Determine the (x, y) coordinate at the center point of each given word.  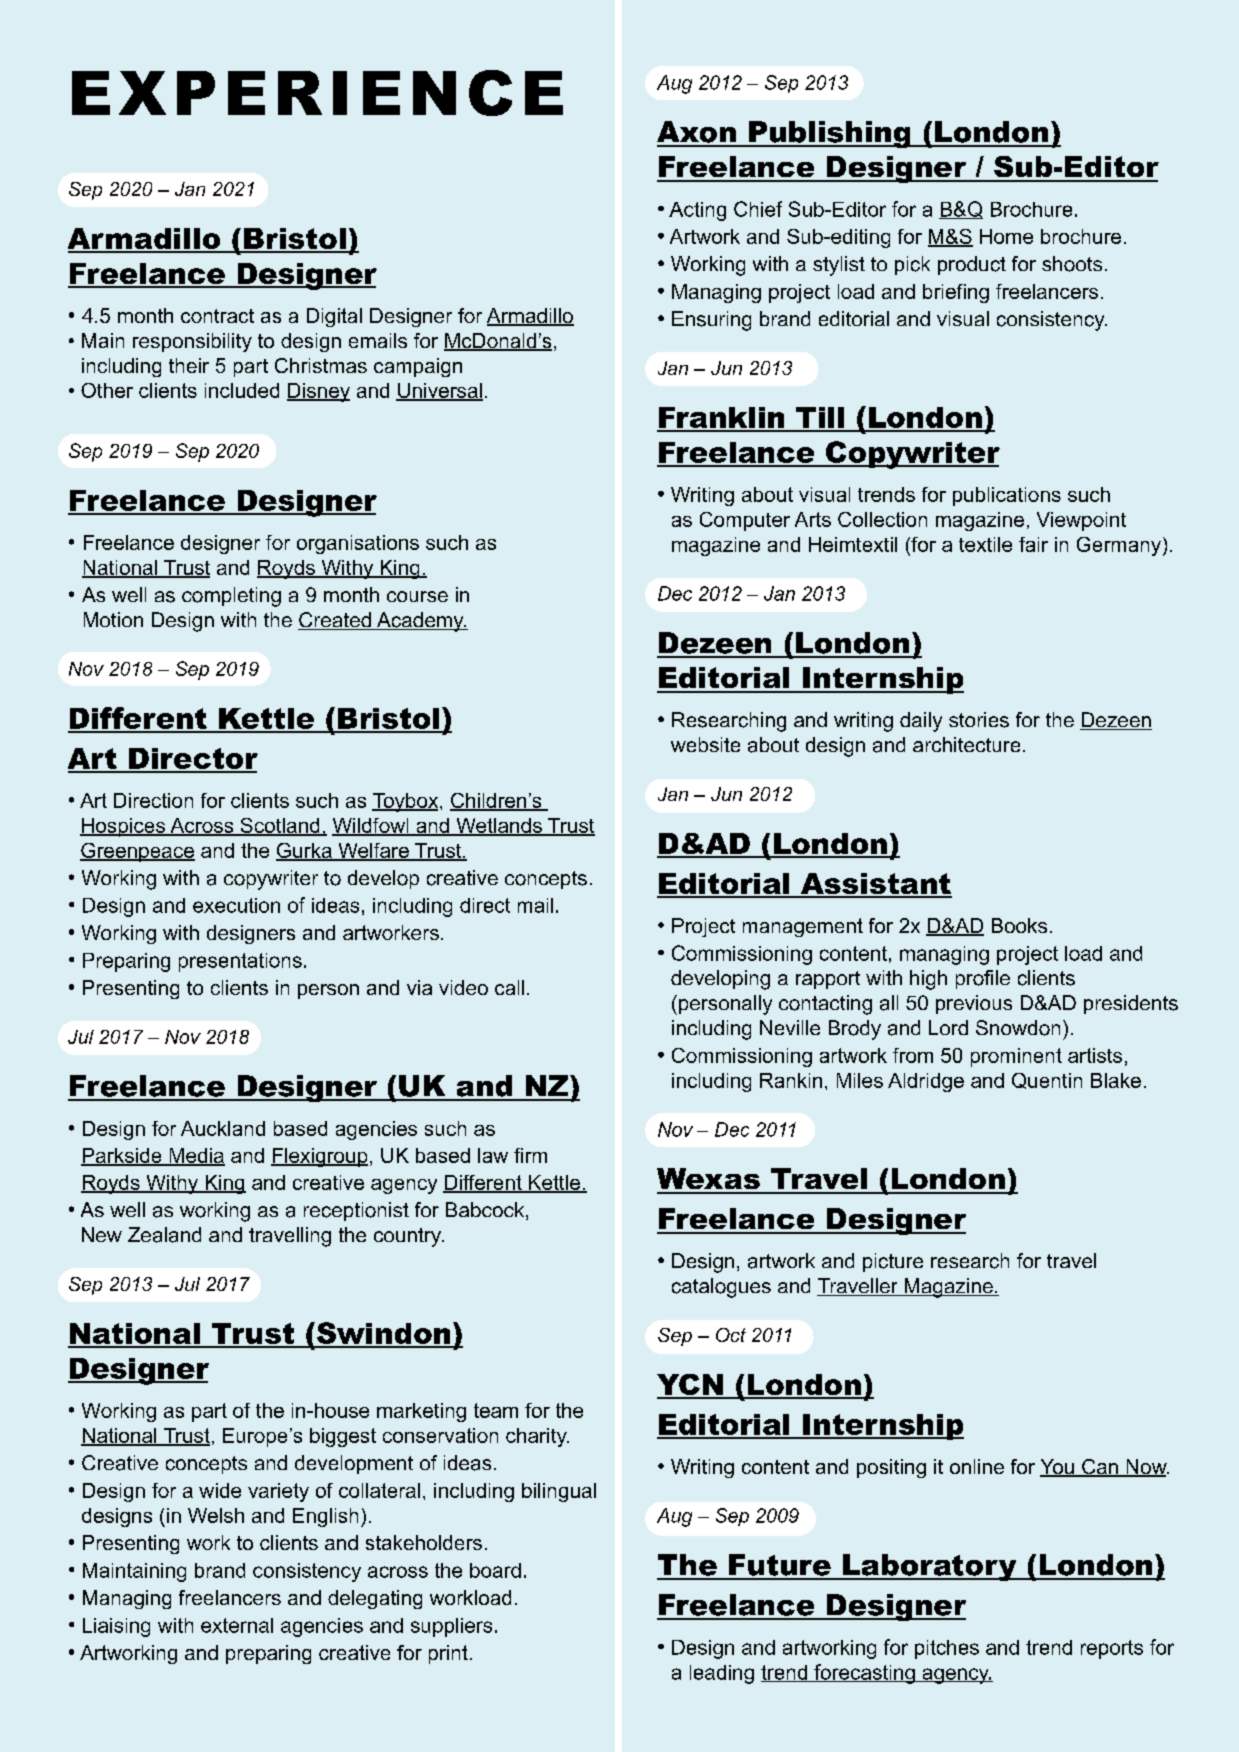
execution (236, 905)
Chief (758, 209)
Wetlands (499, 826)
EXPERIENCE (317, 93)
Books (1019, 925)
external (237, 1625)
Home (1006, 236)
